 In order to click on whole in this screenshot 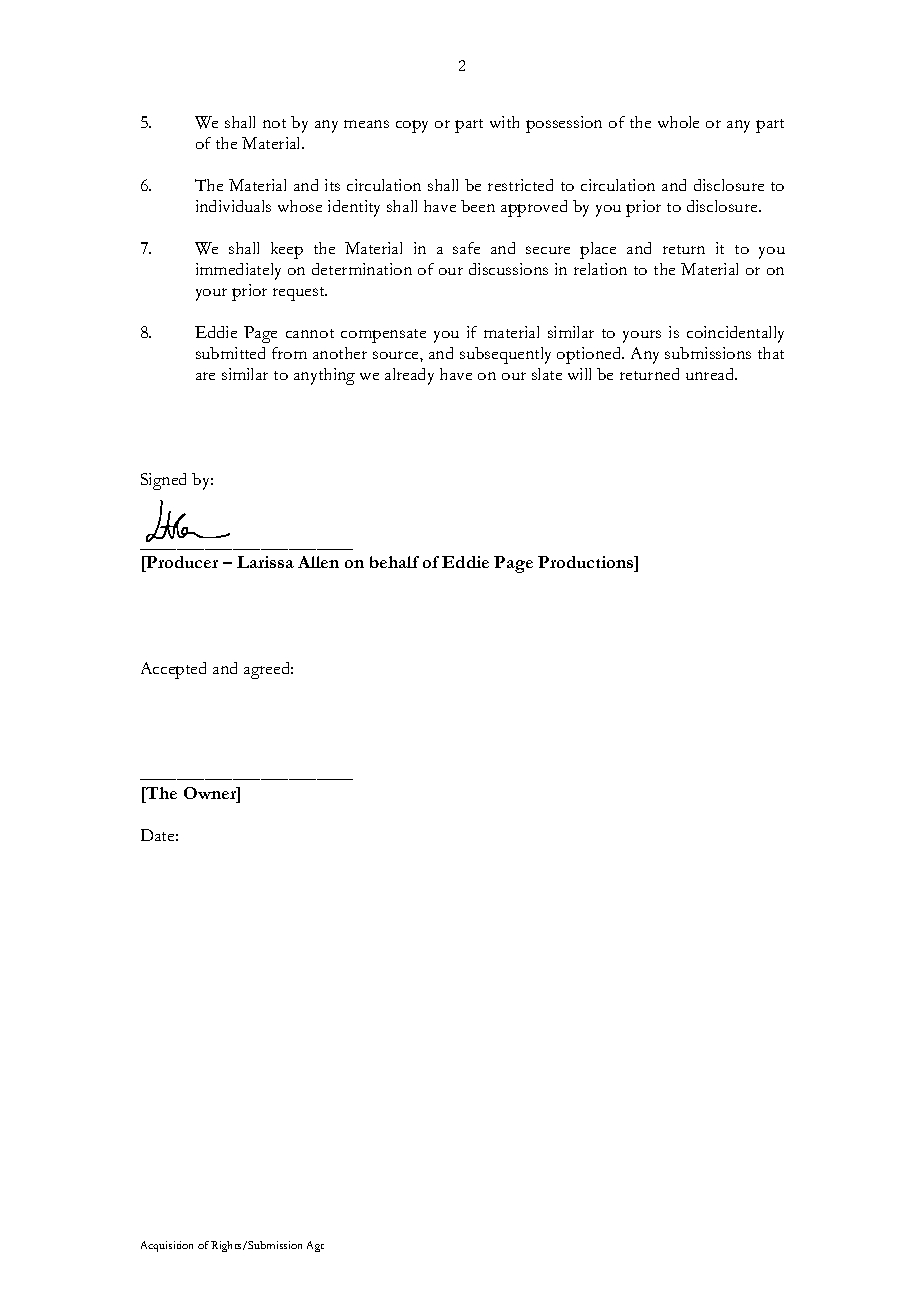, I will do `click(678, 122)`.
